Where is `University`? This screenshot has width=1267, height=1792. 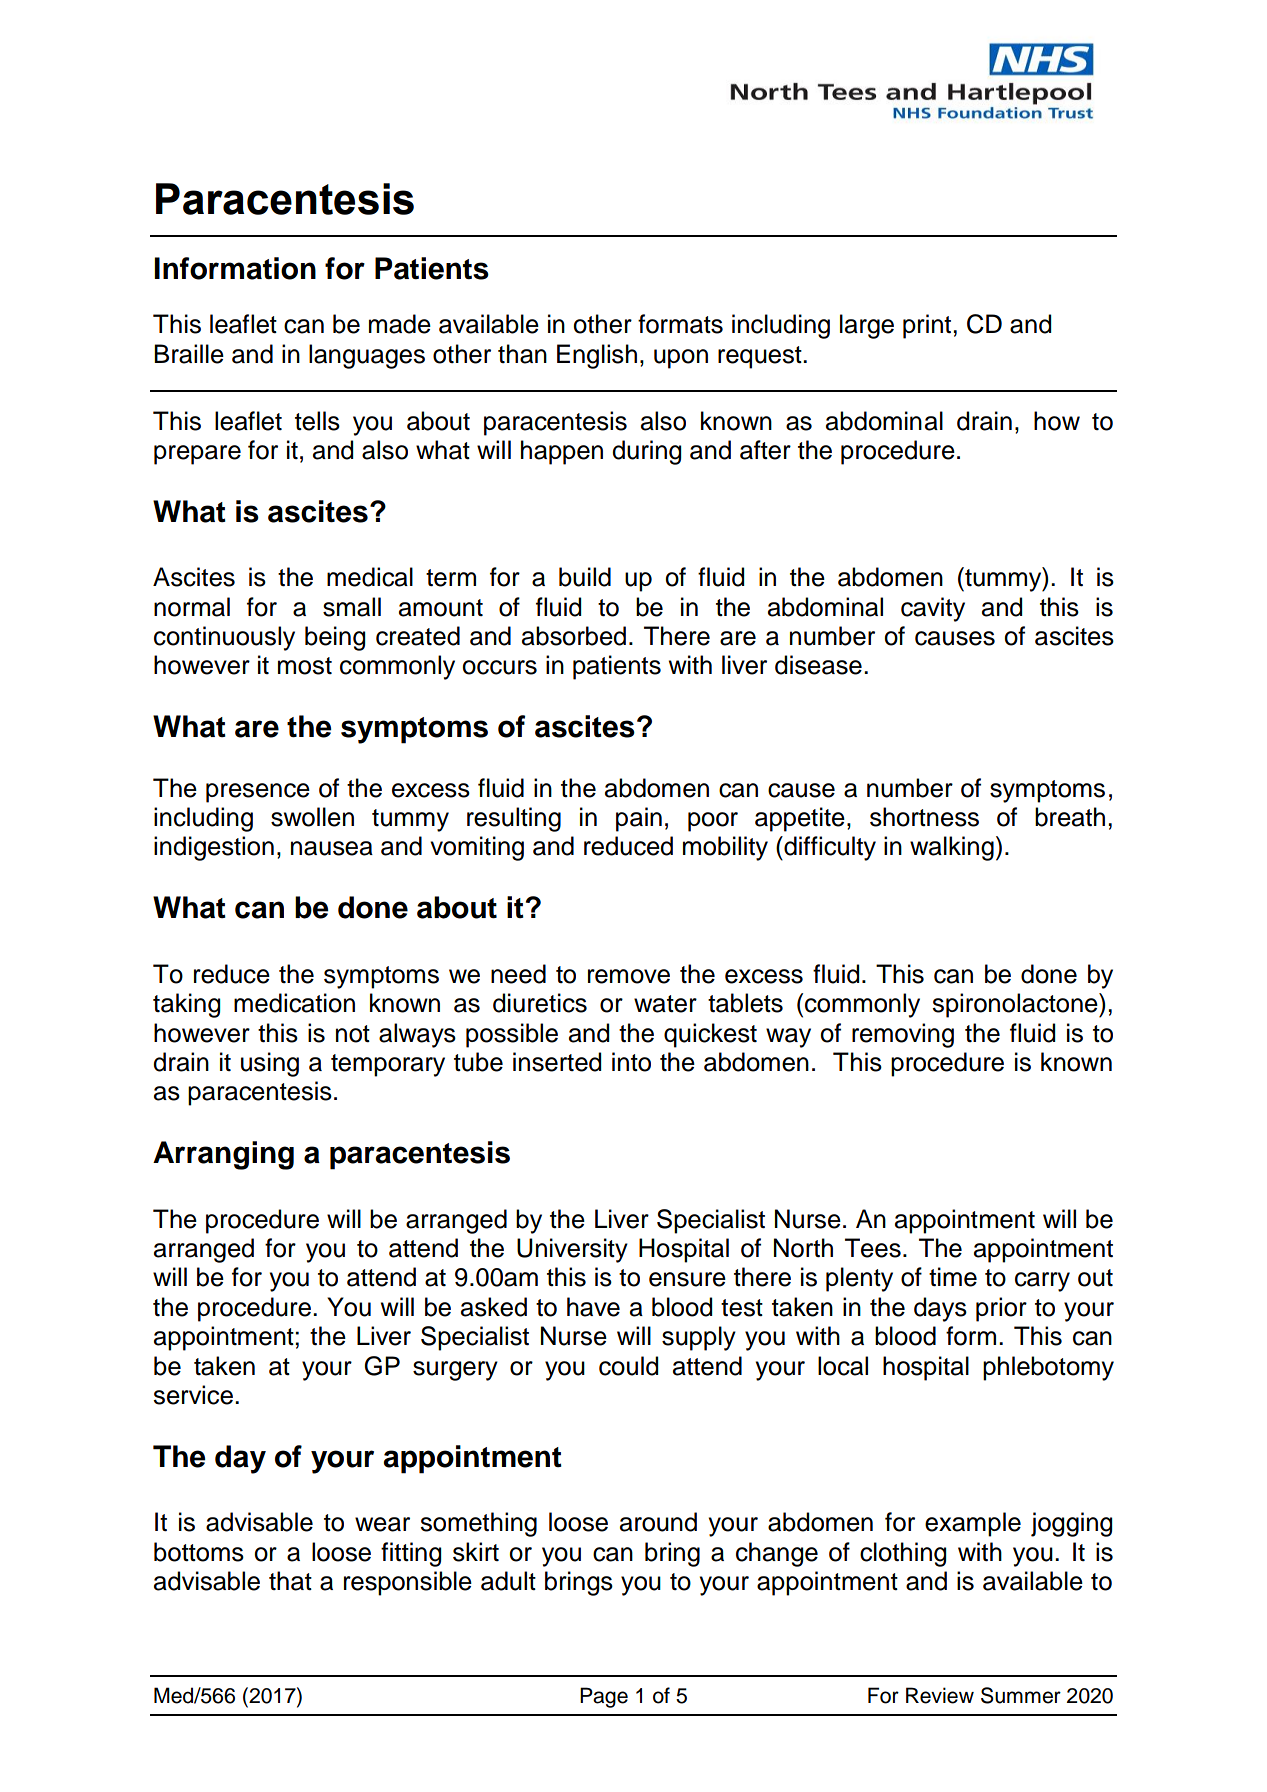 University is located at coordinates (572, 1250).
